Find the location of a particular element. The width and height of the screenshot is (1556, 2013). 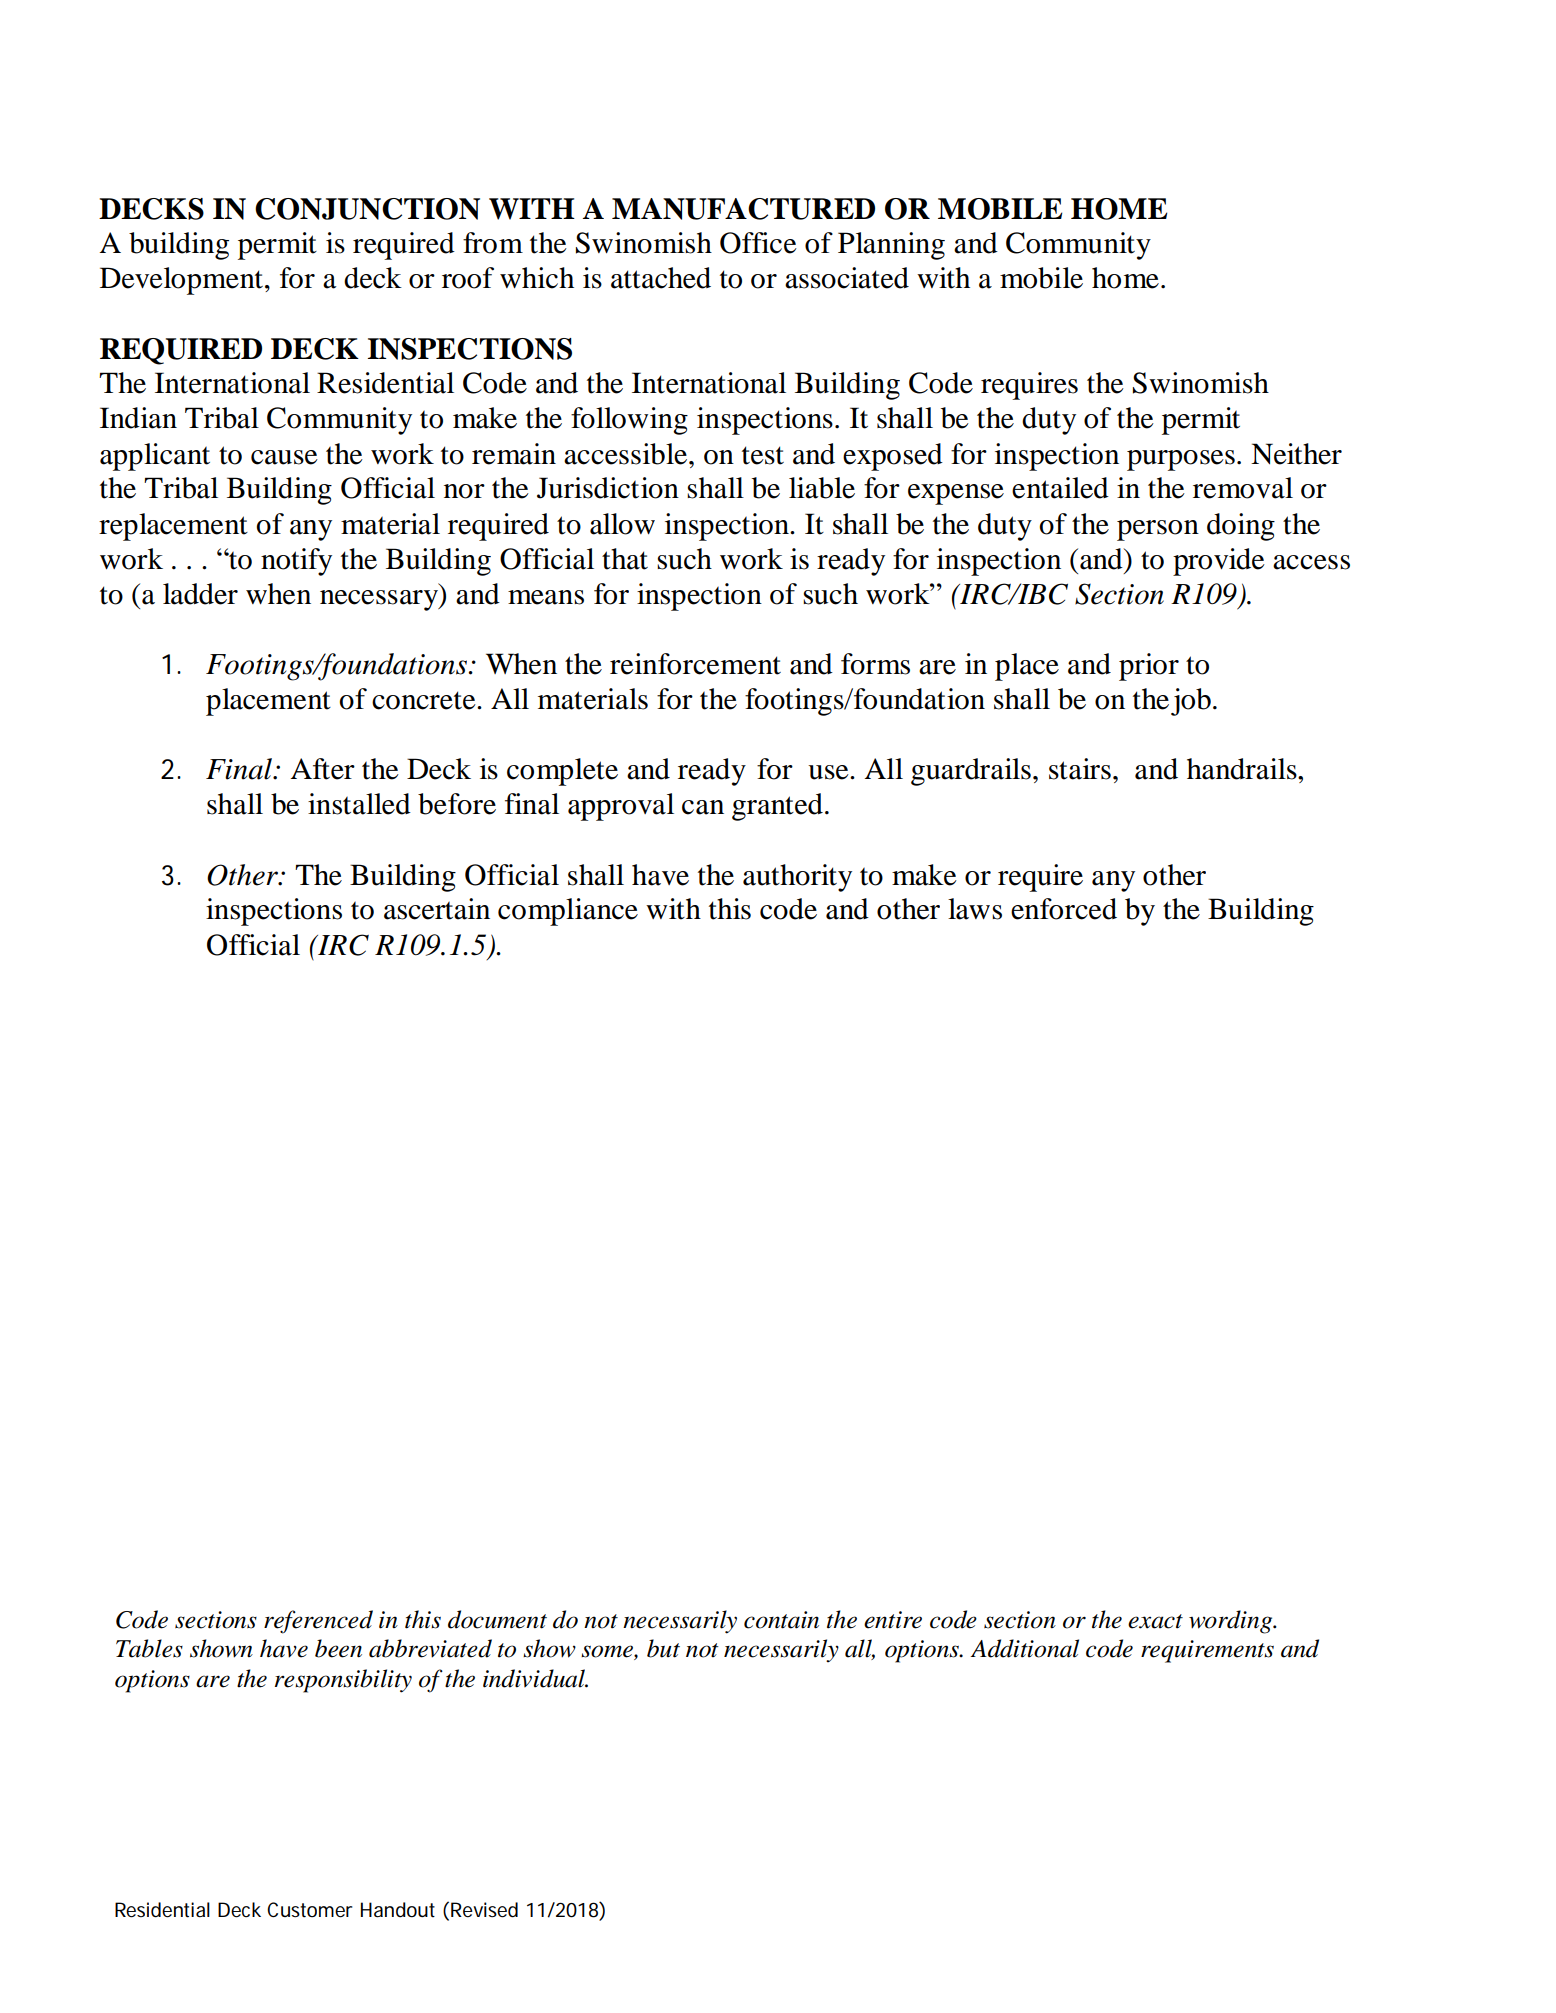

Revised is located at coordinates (484, 1910).
